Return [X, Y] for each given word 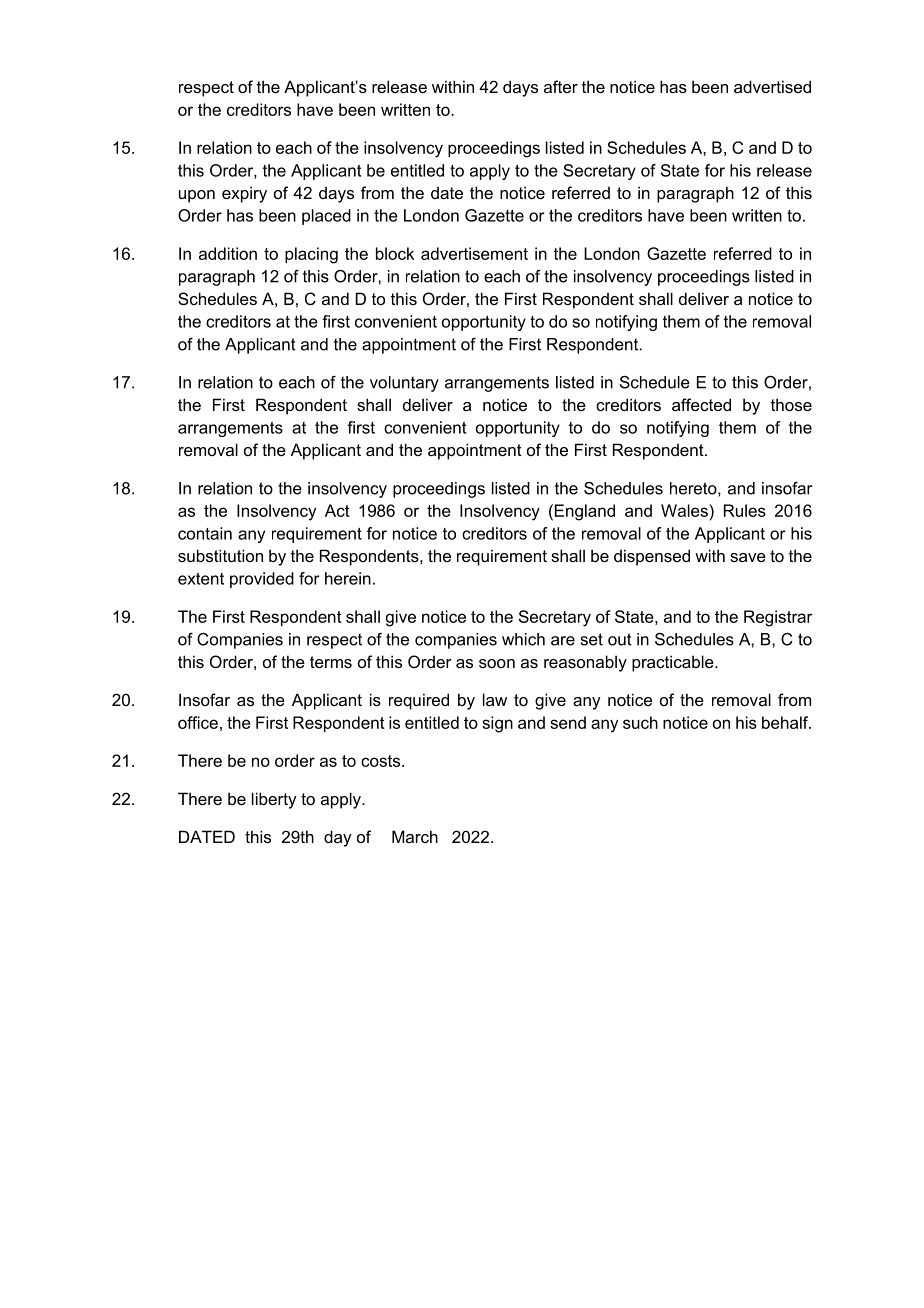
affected [701, 404]
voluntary [404, 384]
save [748, 557]
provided [262, 580]
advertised [772, 86]
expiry [244, 194]
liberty [274, 800]
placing [311, 255]
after [561, 86]
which [523, 639]
